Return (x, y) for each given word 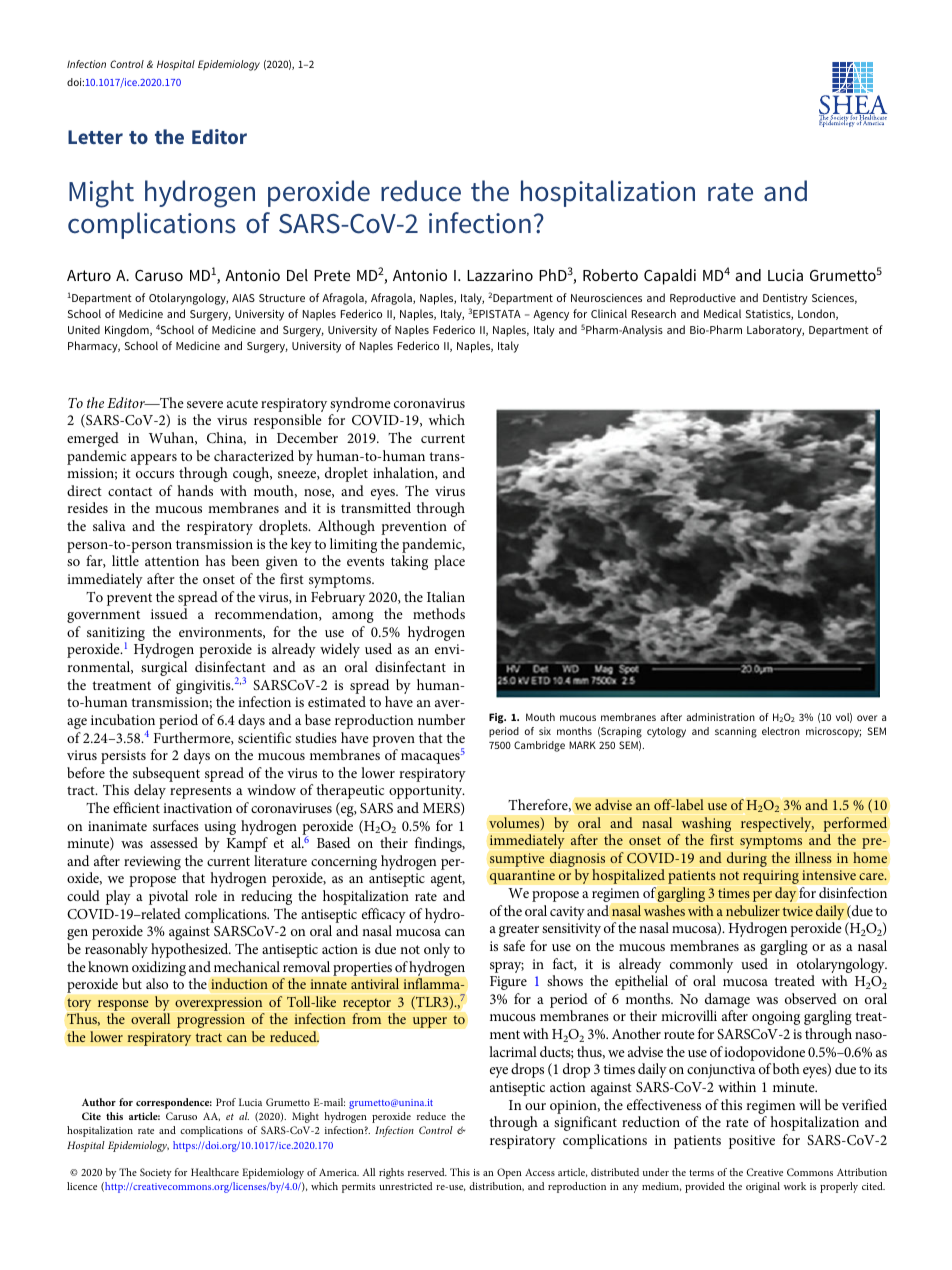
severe (205, 404)
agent (448, 880)
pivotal (168, 897)
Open (509, 1173)
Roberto (610, 275)
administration (720, 717)
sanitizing (116, 635)
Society (156, 1173)
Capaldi (670, 277)
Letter (95, 137)
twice (797, 911)
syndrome (360, 406)
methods (439, 613)
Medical (722, 313)
